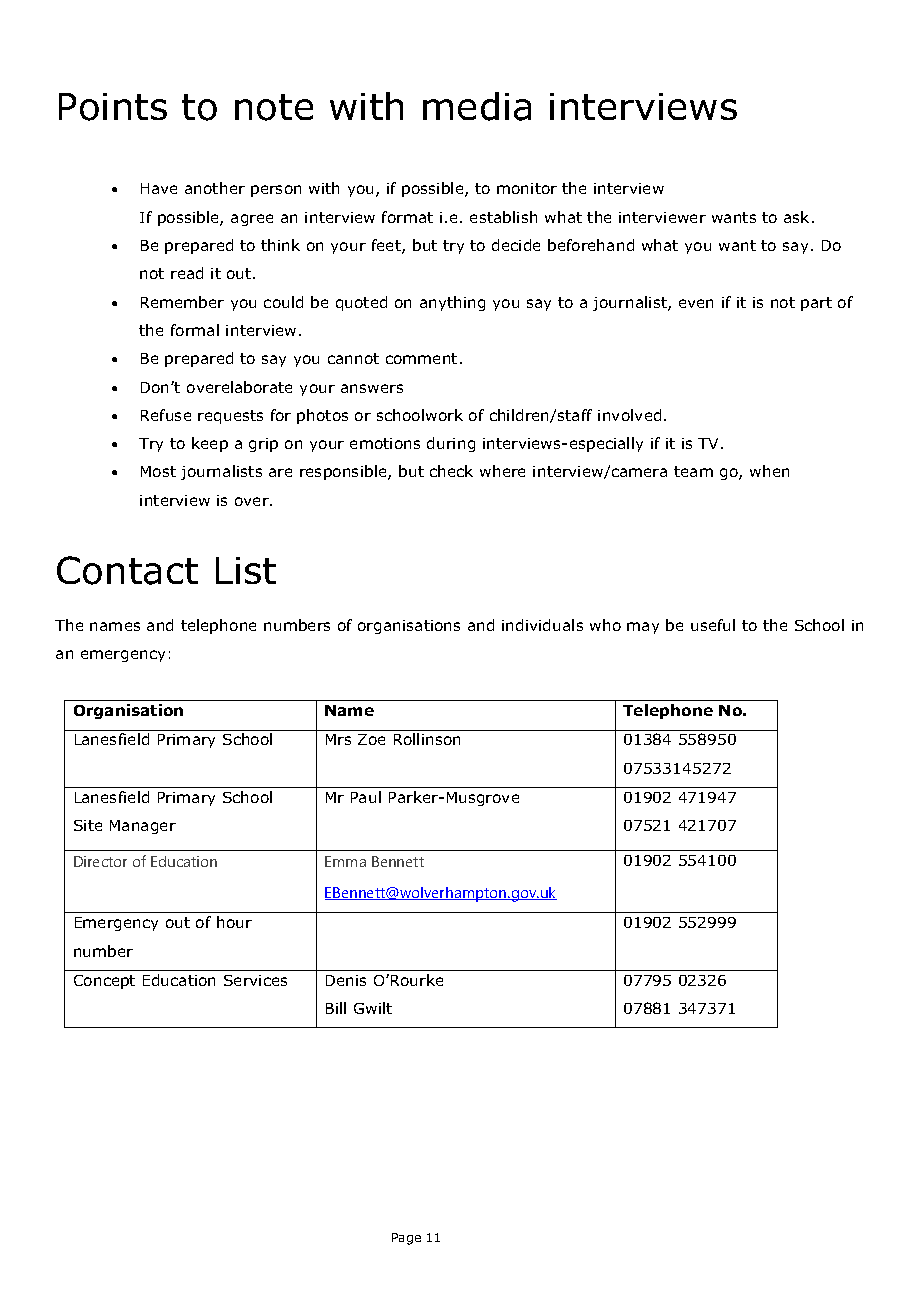 The image size is (924, 1308). Describe the element at coordinates (477, 106) in the screenshot. I see `media` at that location.
